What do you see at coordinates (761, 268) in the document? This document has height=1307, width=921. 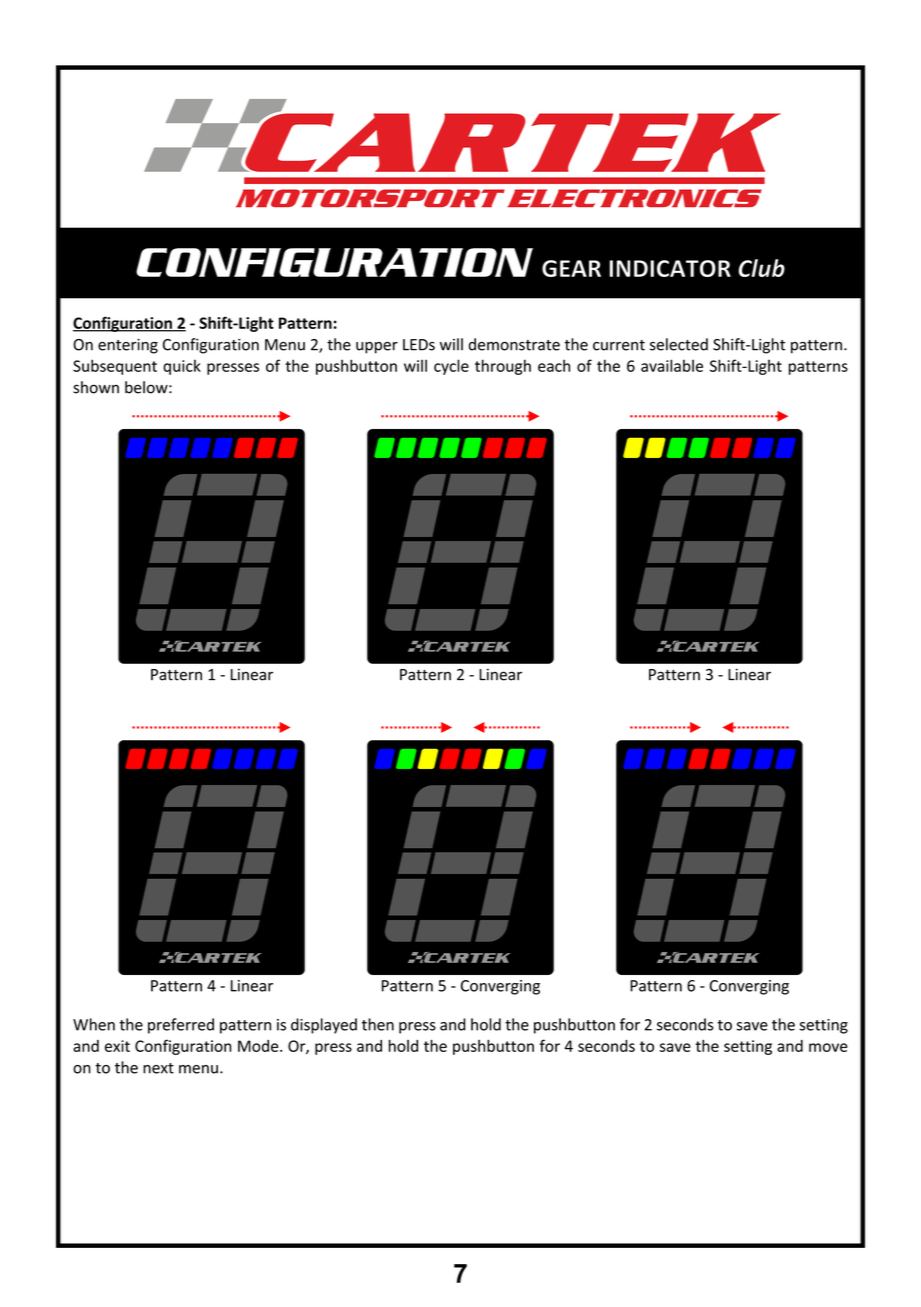 I see `Club` at bounding box center [761, 268].
